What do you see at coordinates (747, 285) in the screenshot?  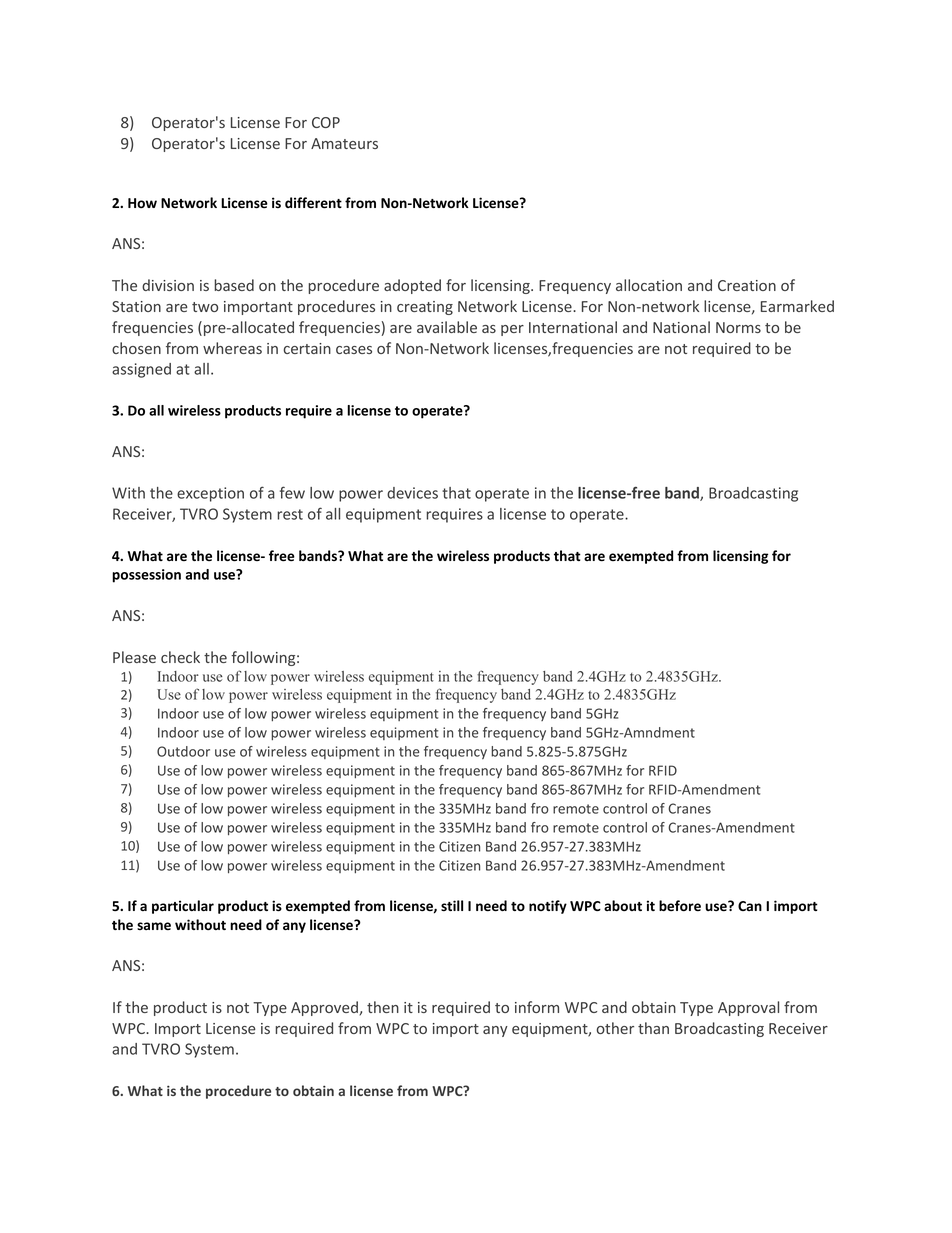 I see `Creation` at bounding box center [747, 285].
